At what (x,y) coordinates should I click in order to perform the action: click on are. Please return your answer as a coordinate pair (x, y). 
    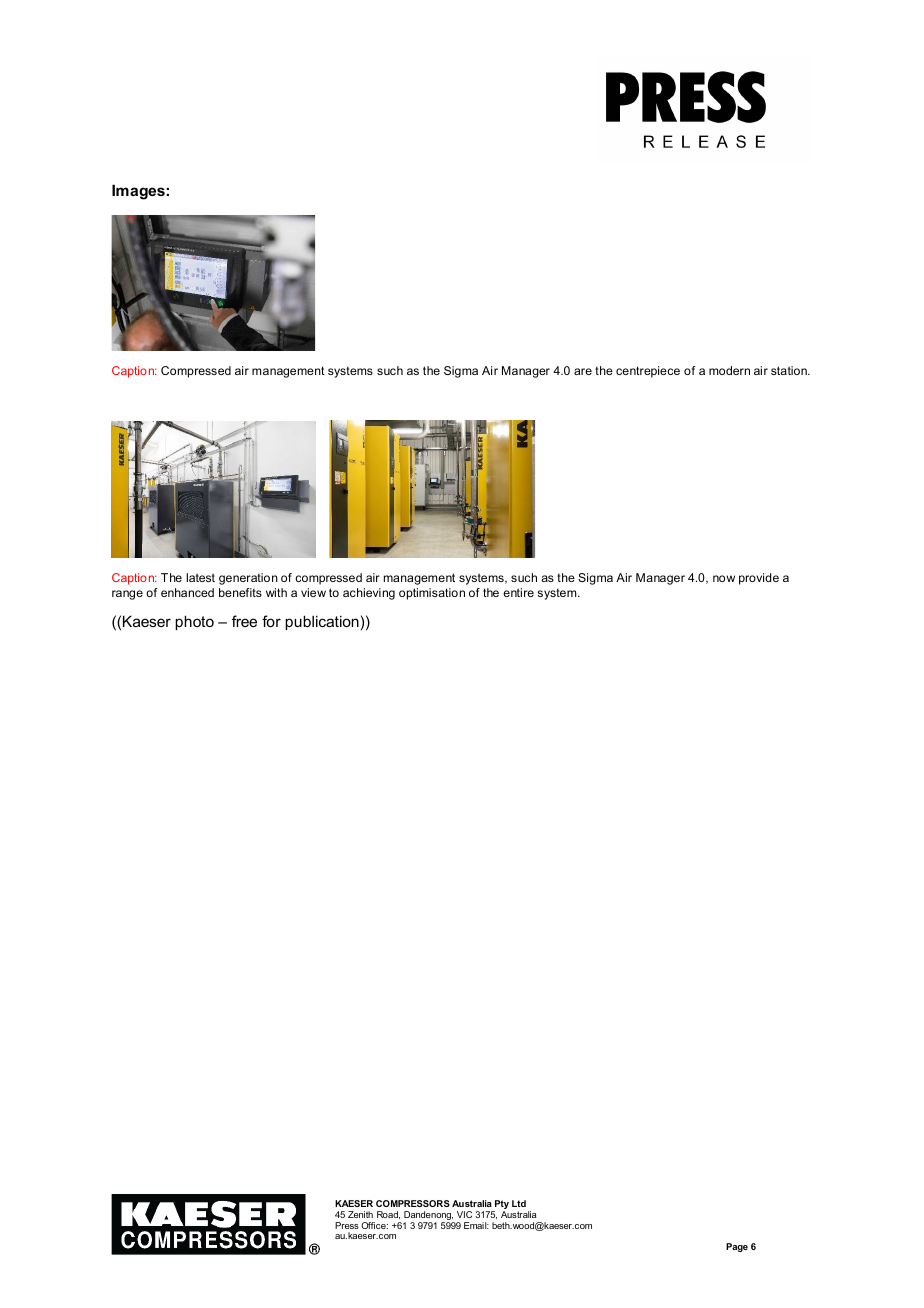
    Looking at the image, I should click on (583, 371).
